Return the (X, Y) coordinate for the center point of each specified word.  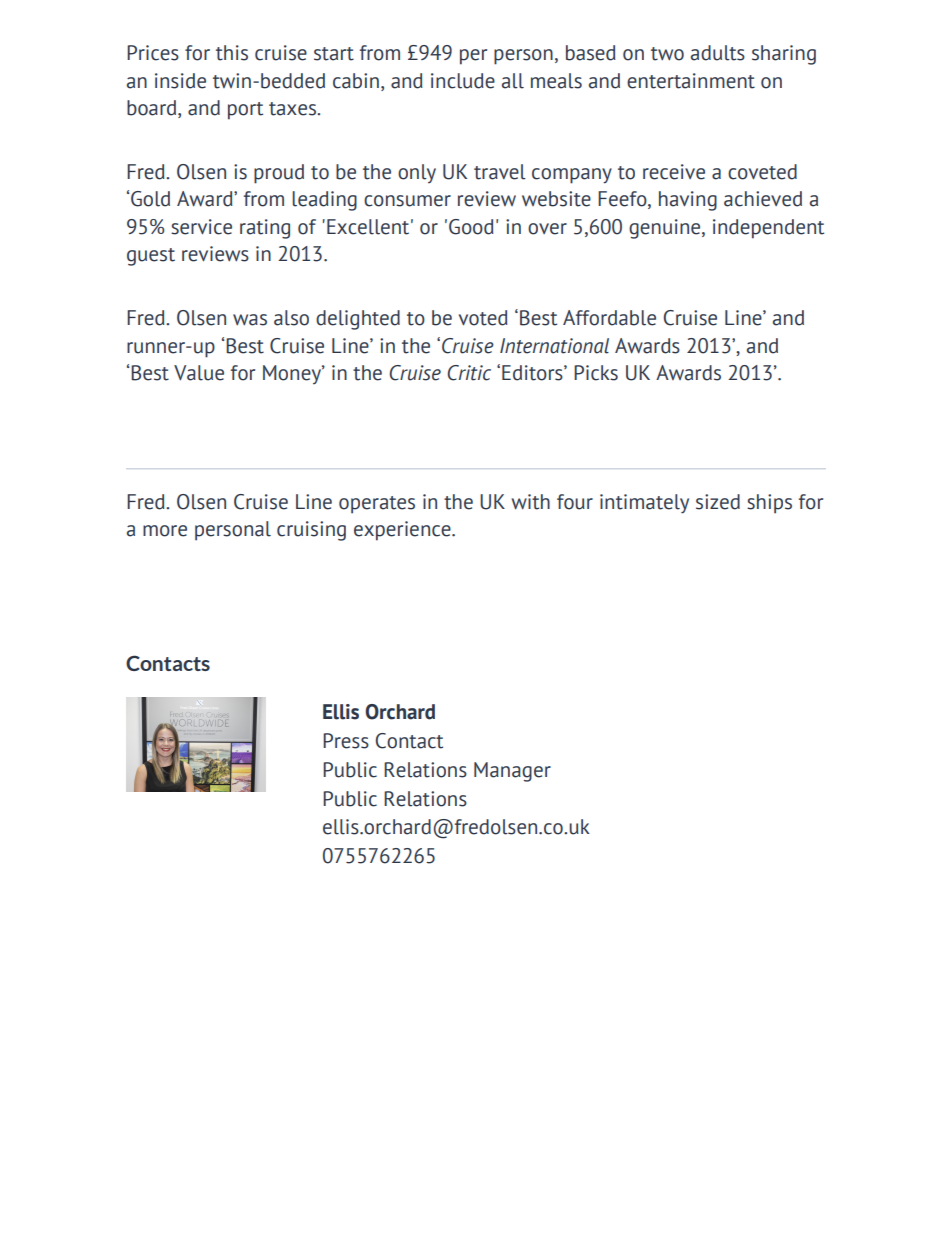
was (250, 320)
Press (346, 741)
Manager (512, 772)
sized (718, 502)
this (232, 53)
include (463, 81)
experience (403, 531)
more (165, 531)
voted (483, 318)
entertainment (691, 81)
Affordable (609, 318)
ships (769, 504)
